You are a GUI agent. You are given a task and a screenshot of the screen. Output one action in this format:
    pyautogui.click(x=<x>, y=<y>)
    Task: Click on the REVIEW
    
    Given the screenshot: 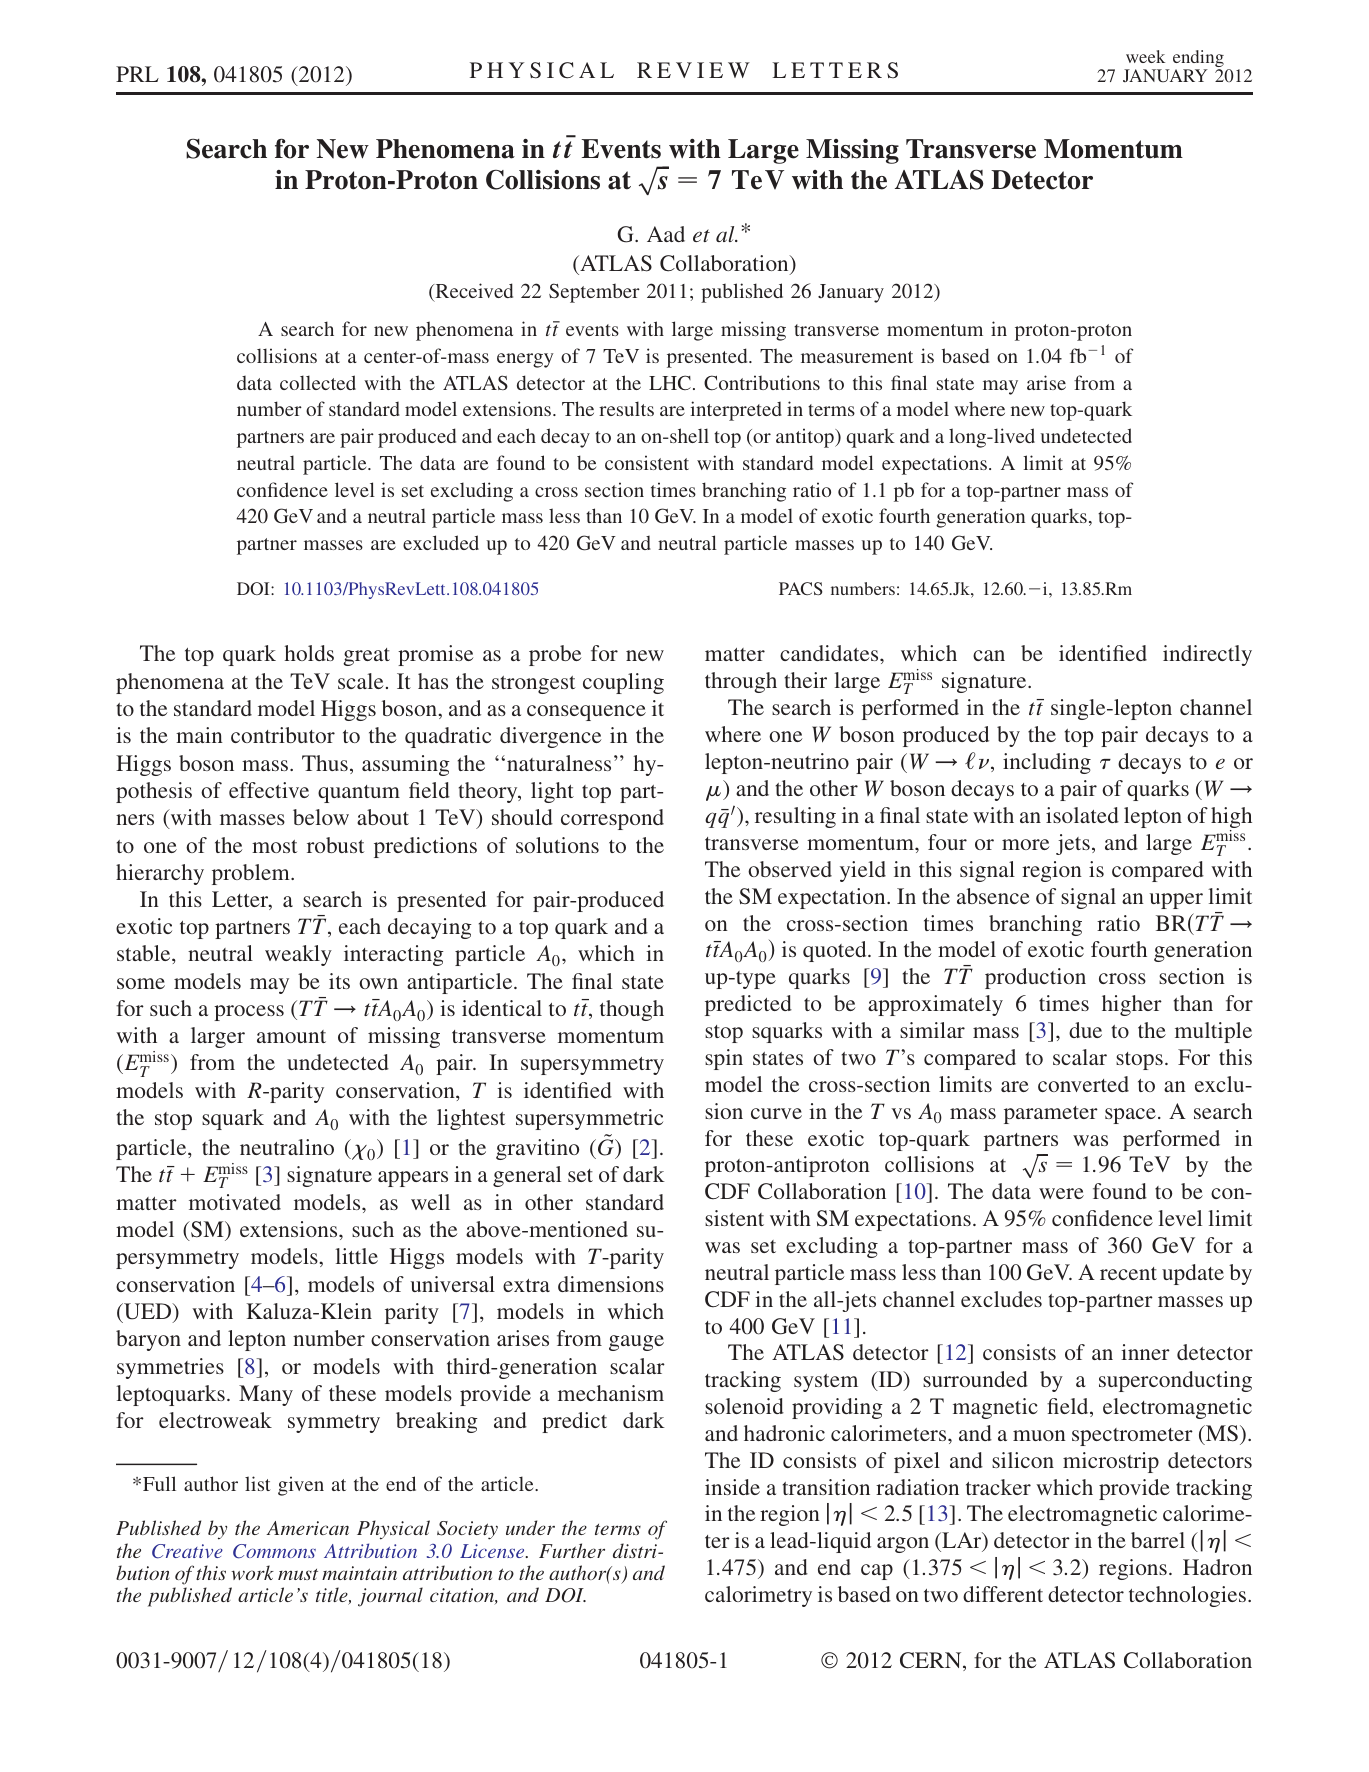 What is the action you would take?
    pyautogui.click(x=693, y=70)
